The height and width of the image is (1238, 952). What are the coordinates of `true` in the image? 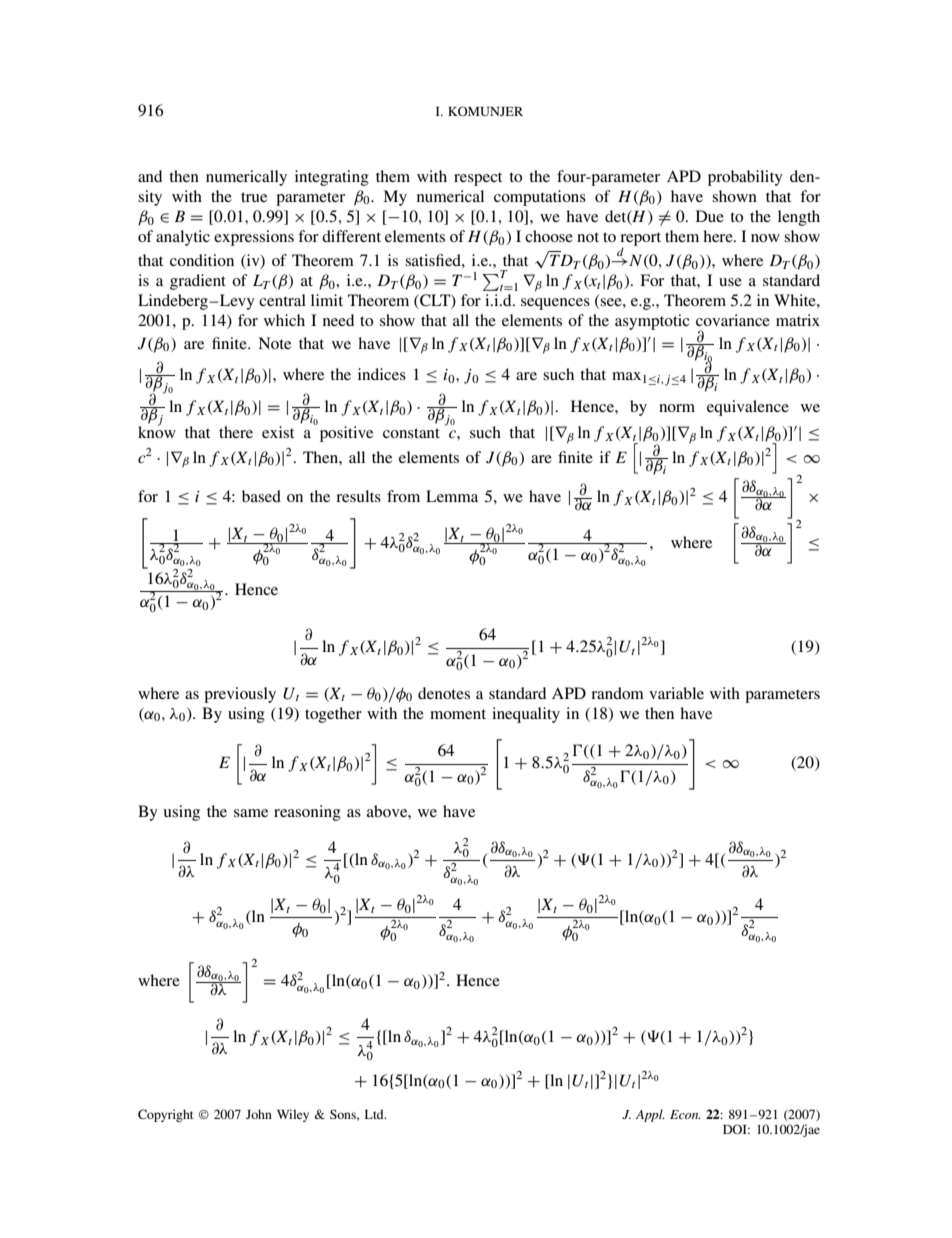 It's located at (254, 197).
